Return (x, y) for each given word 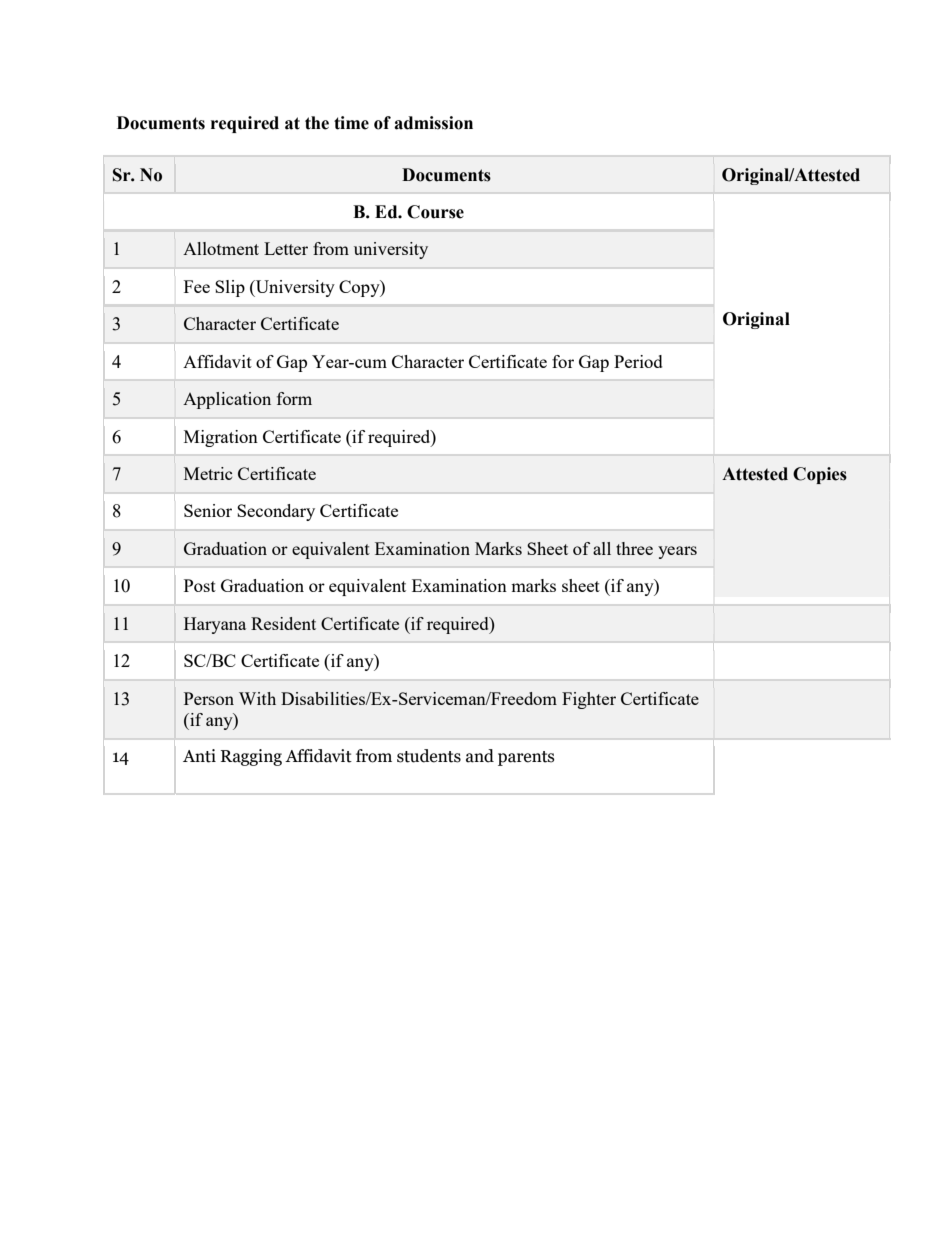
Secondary (276, 512)
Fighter (589, 700)
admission (433, 123)
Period (638, 361)
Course (435, 212)
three (634, 548)
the (317, 123)
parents (526, 758)
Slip (230, 288)
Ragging (251, 757)
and (480, 756)
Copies (820, 475)
